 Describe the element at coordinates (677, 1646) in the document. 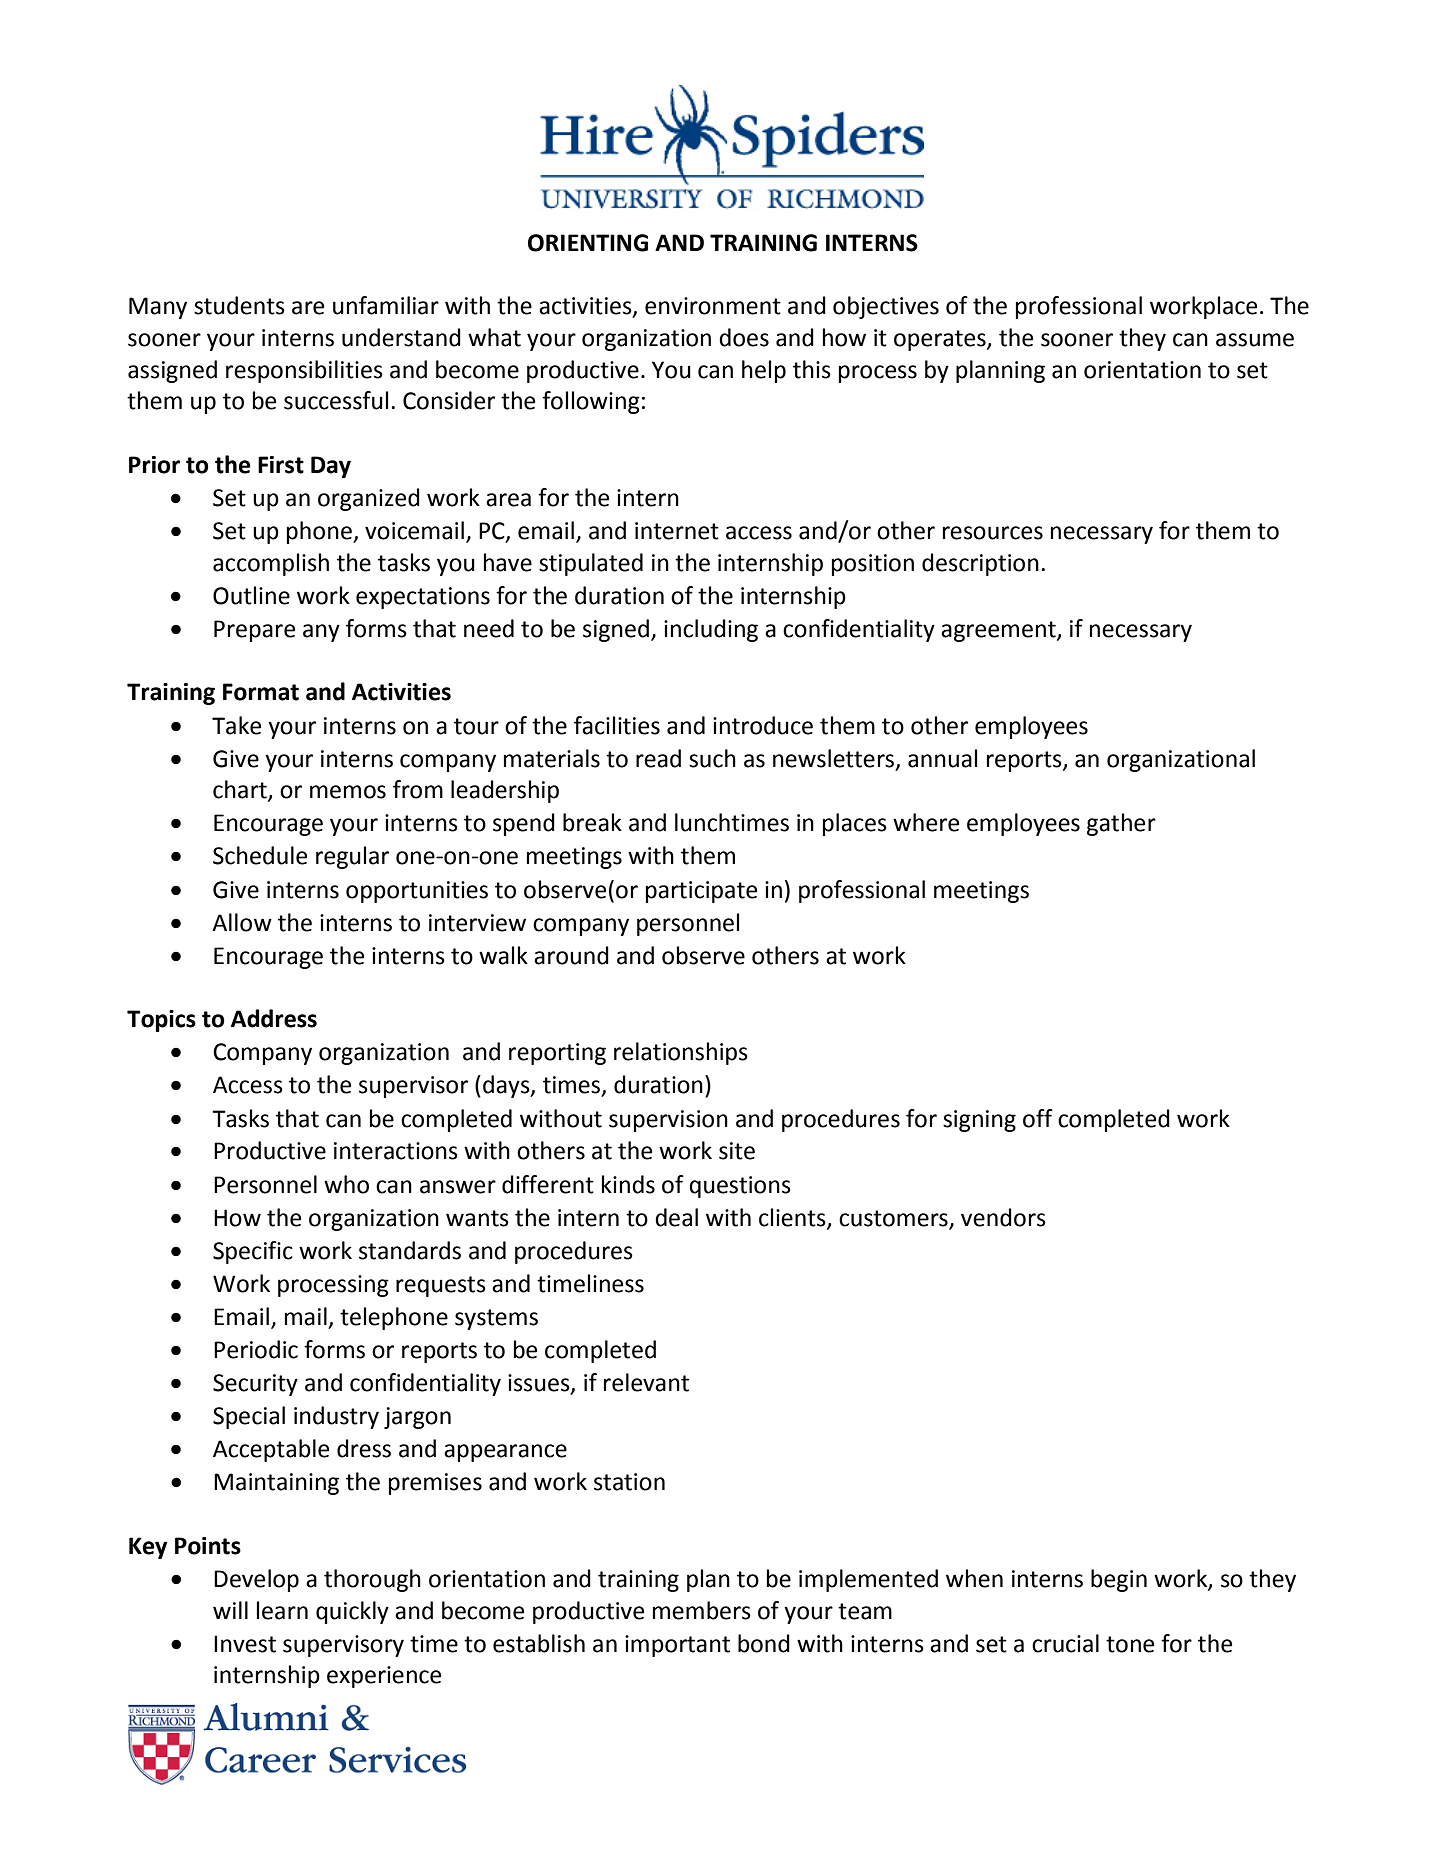

I see `important` at that location.
